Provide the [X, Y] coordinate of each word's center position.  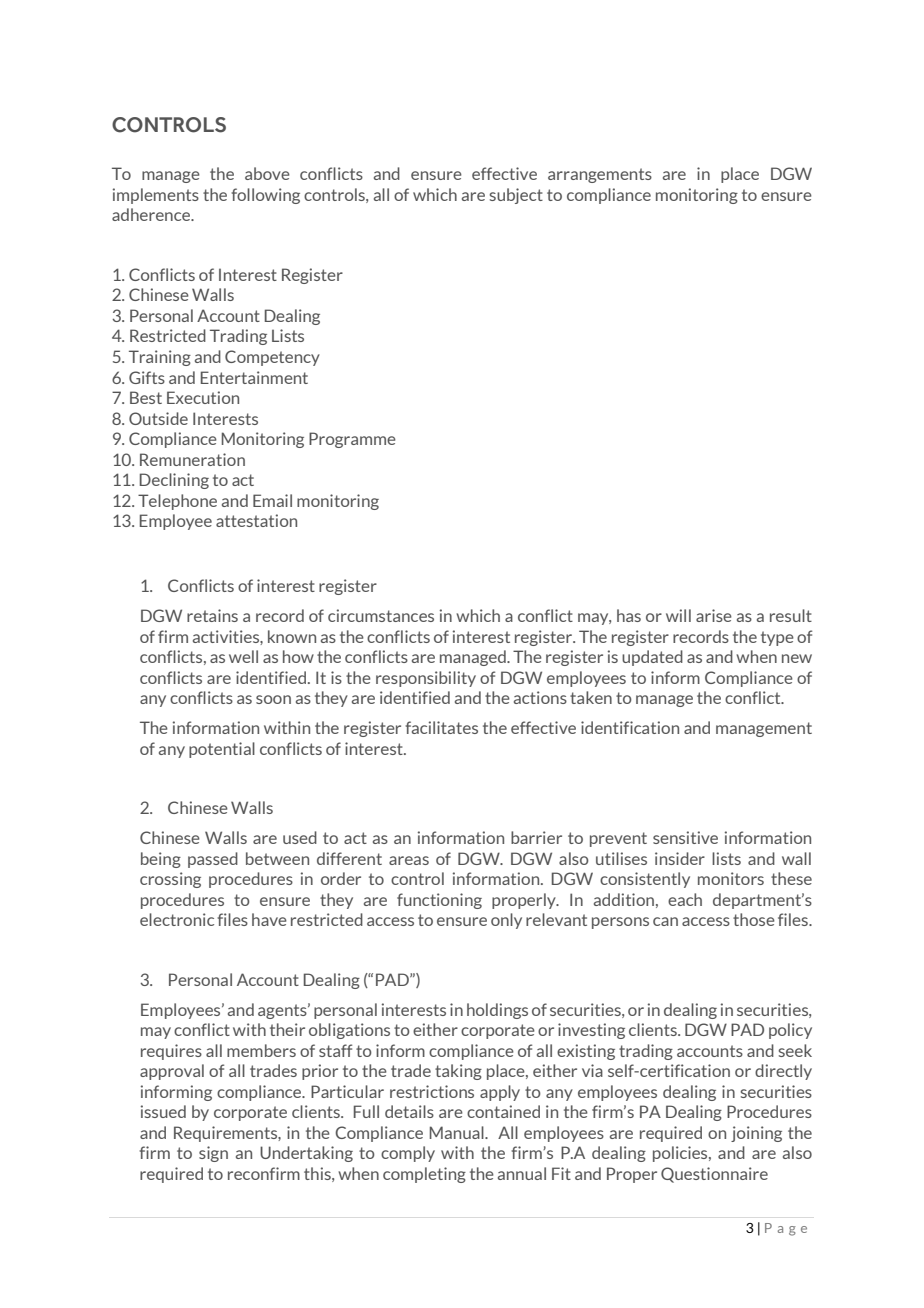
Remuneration [192, 459]
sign [213, 1154]
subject [516, 196]
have [269, 919]
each [685, 899]
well [243, 656]
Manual [458, 1132]
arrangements [600, 175]
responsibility [426, 679]
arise [714, 615]
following [265, 196]
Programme [352, 440]
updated [652, 658]
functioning [439, 901]
